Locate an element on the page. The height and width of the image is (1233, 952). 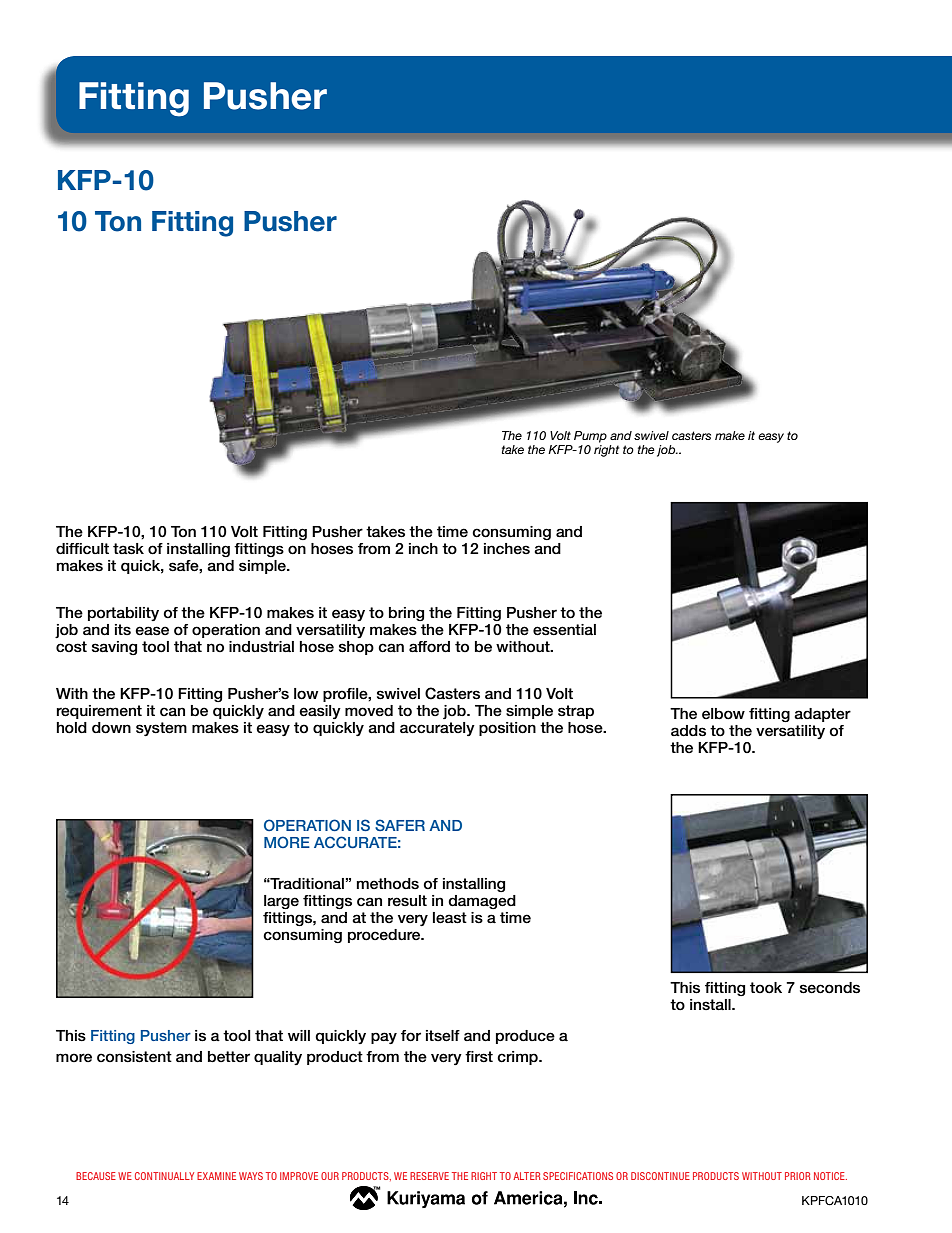
task is located at coordinates (128, 549).
